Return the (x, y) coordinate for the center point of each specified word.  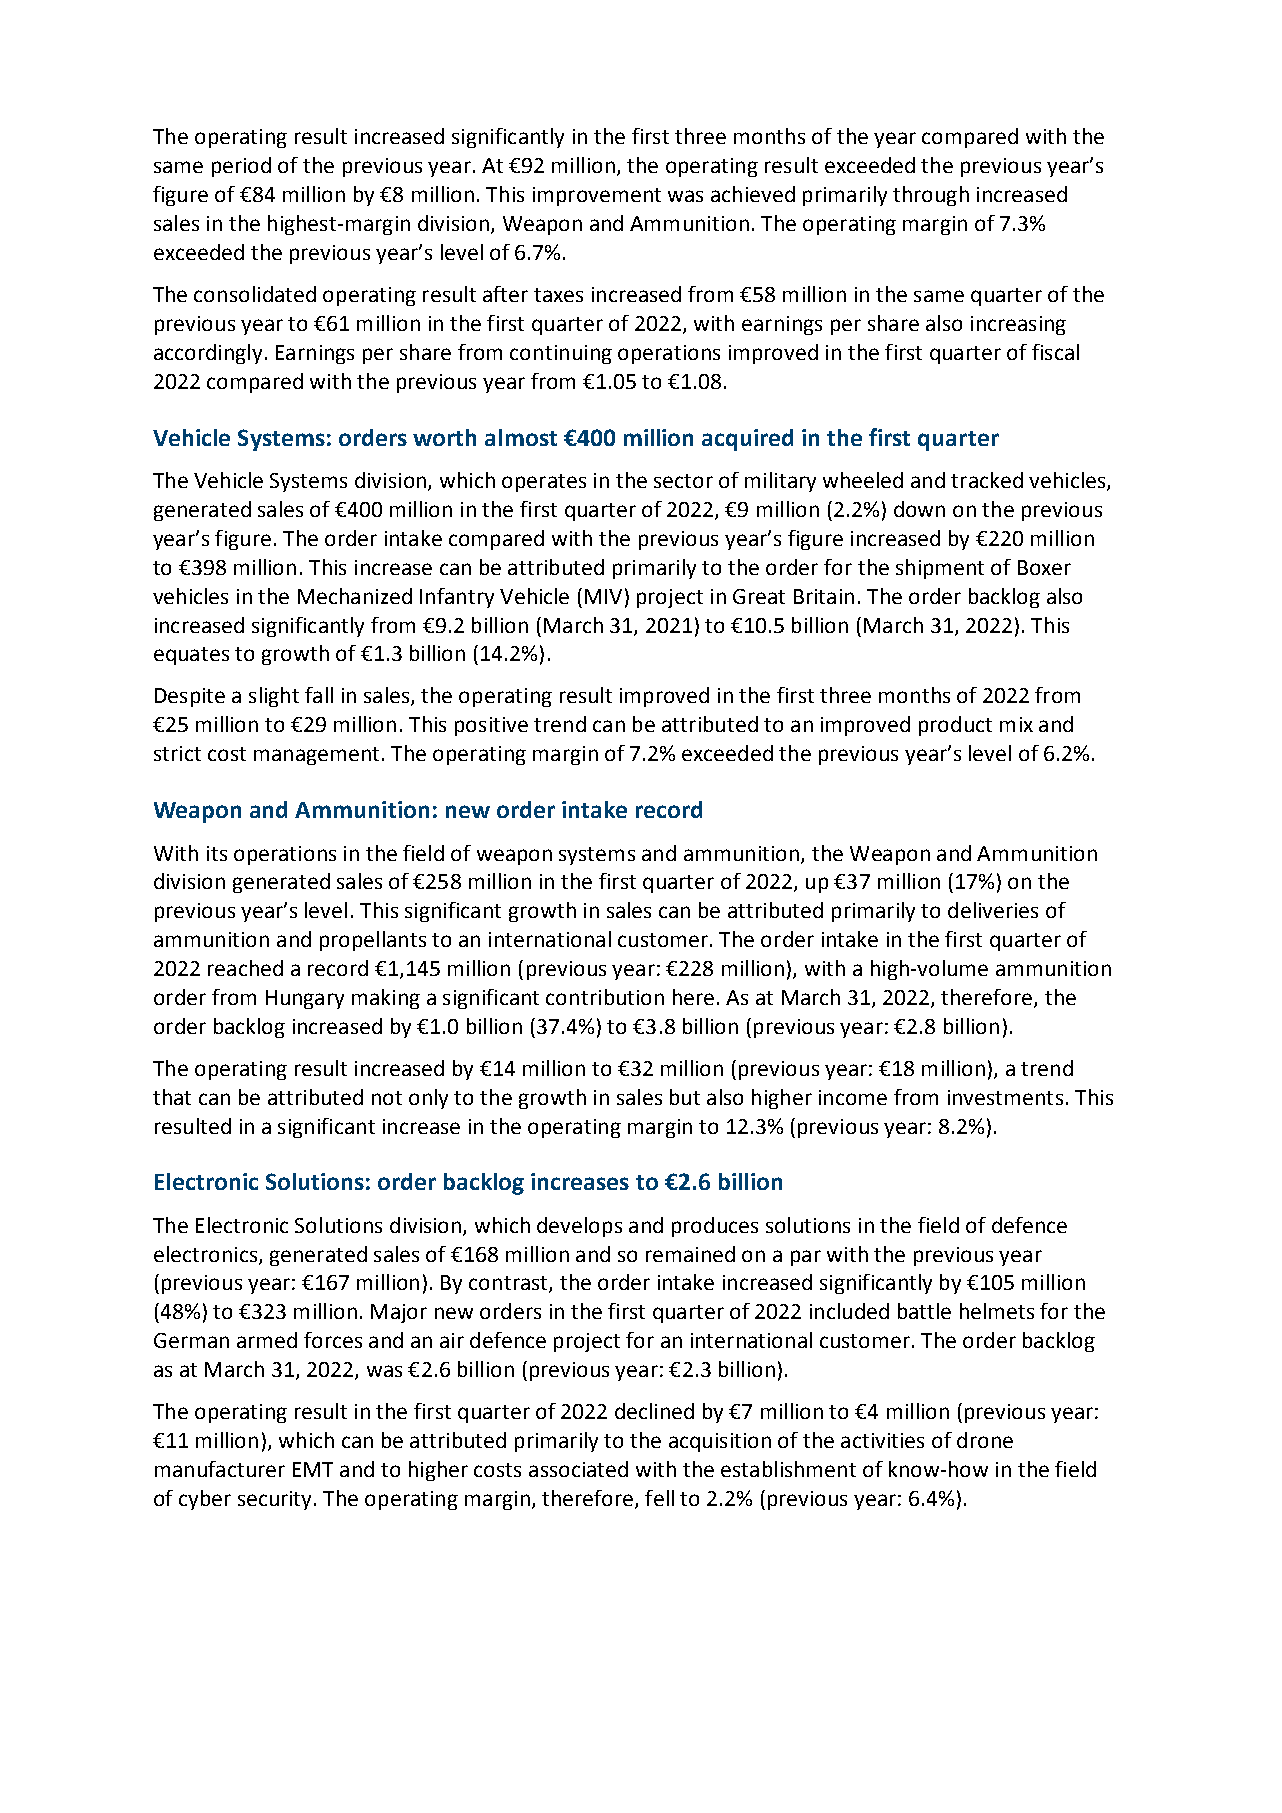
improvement (597, 196)
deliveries (993, 910)
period (241, 167)
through (931, 196)
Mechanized (355, 596)
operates (544, 483)
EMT (313, 1469)
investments (1005, 1097)
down (919, 509)
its (217, 853)
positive (491, 726)
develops (579, 1227)
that (172, 1097)
